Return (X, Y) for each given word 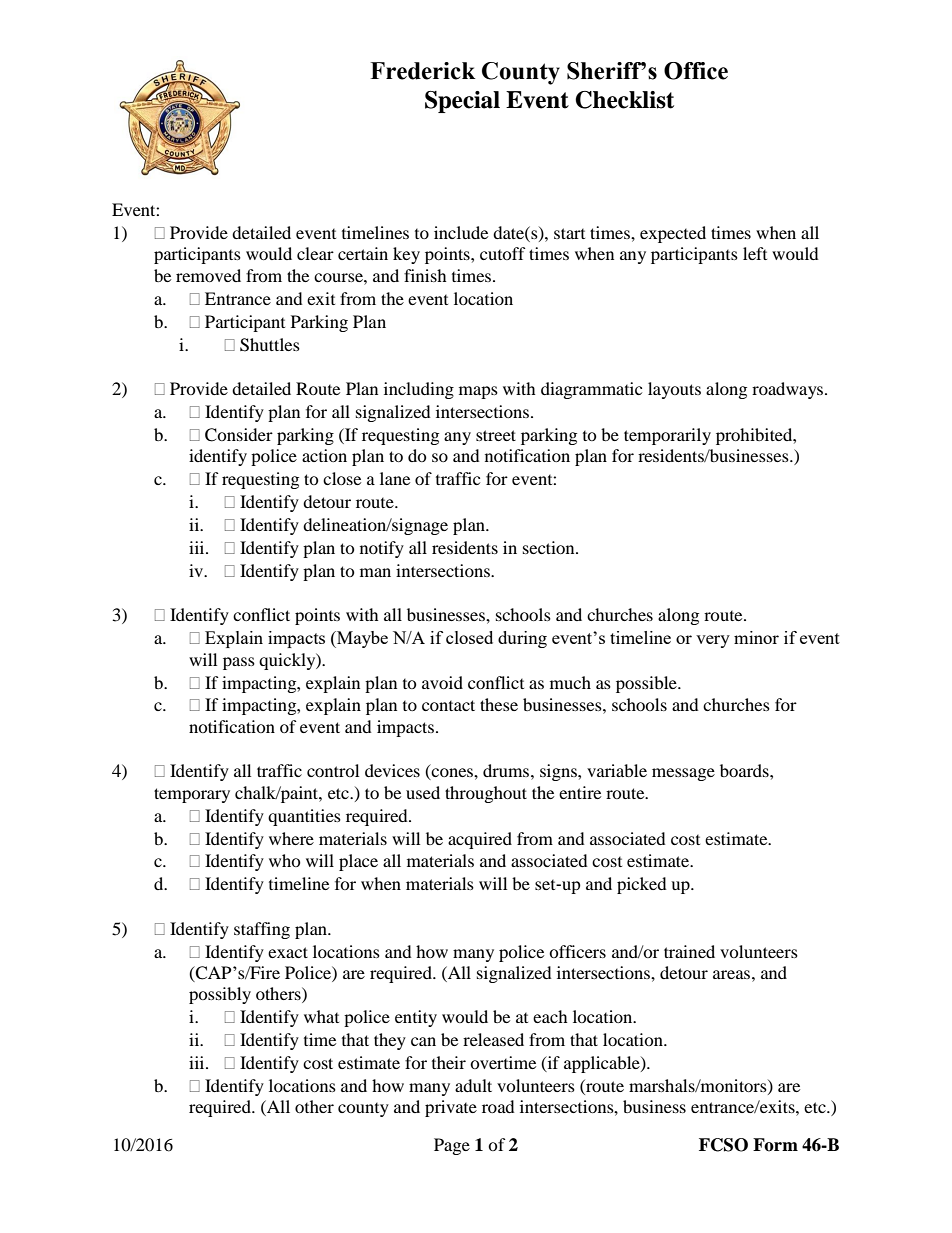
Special (462, 102)
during (522, 639)
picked (642, 885)
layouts (674, 390)
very (713, 641)
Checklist (624, 100)
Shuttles (270, 345)
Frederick (423, 71)
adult (473, 1085)
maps (478, 392)
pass (239, 663)
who (285, 860)
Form (775, 1145)
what (321, 1016)
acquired (480, 840)
